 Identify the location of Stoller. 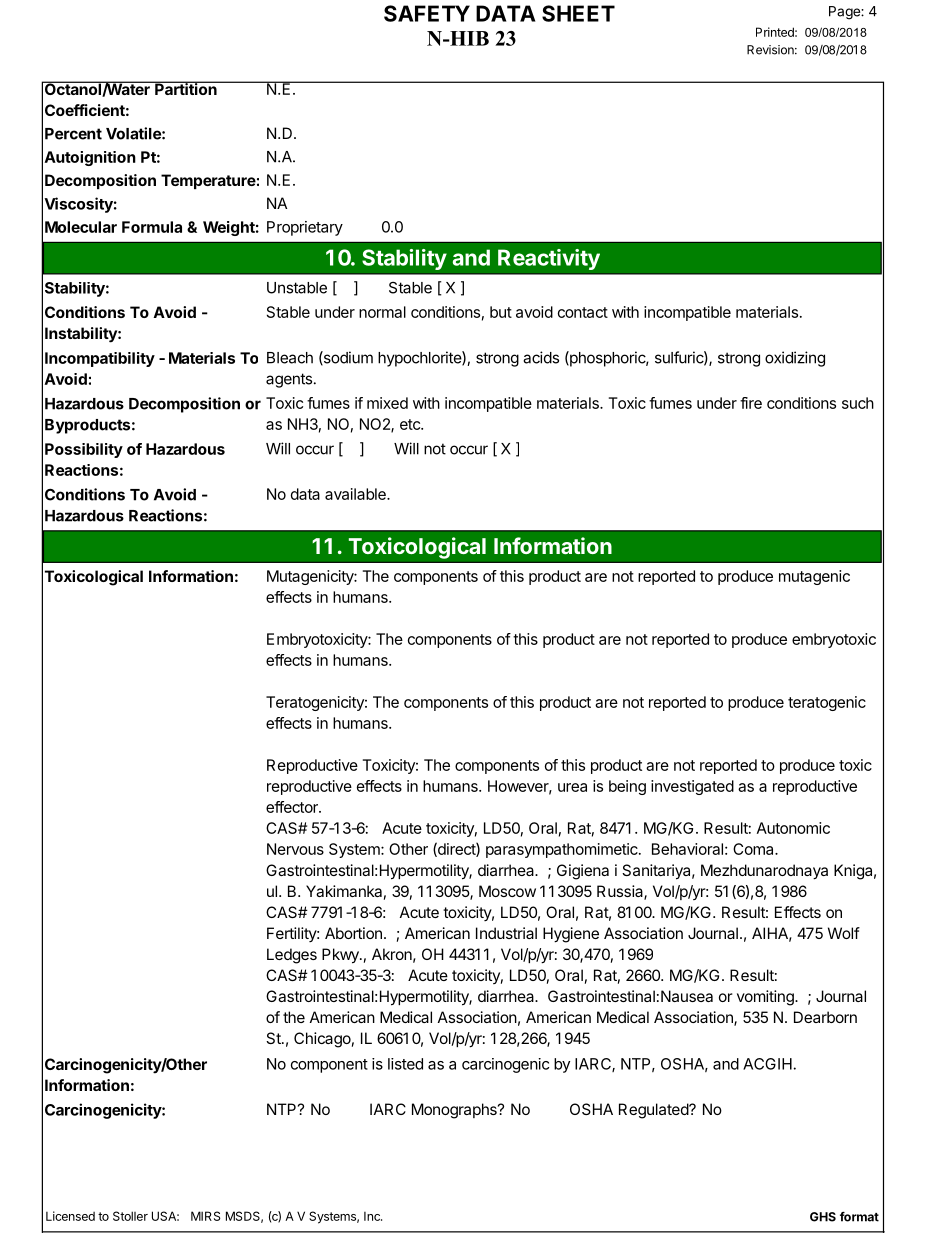
(130, 1216).
